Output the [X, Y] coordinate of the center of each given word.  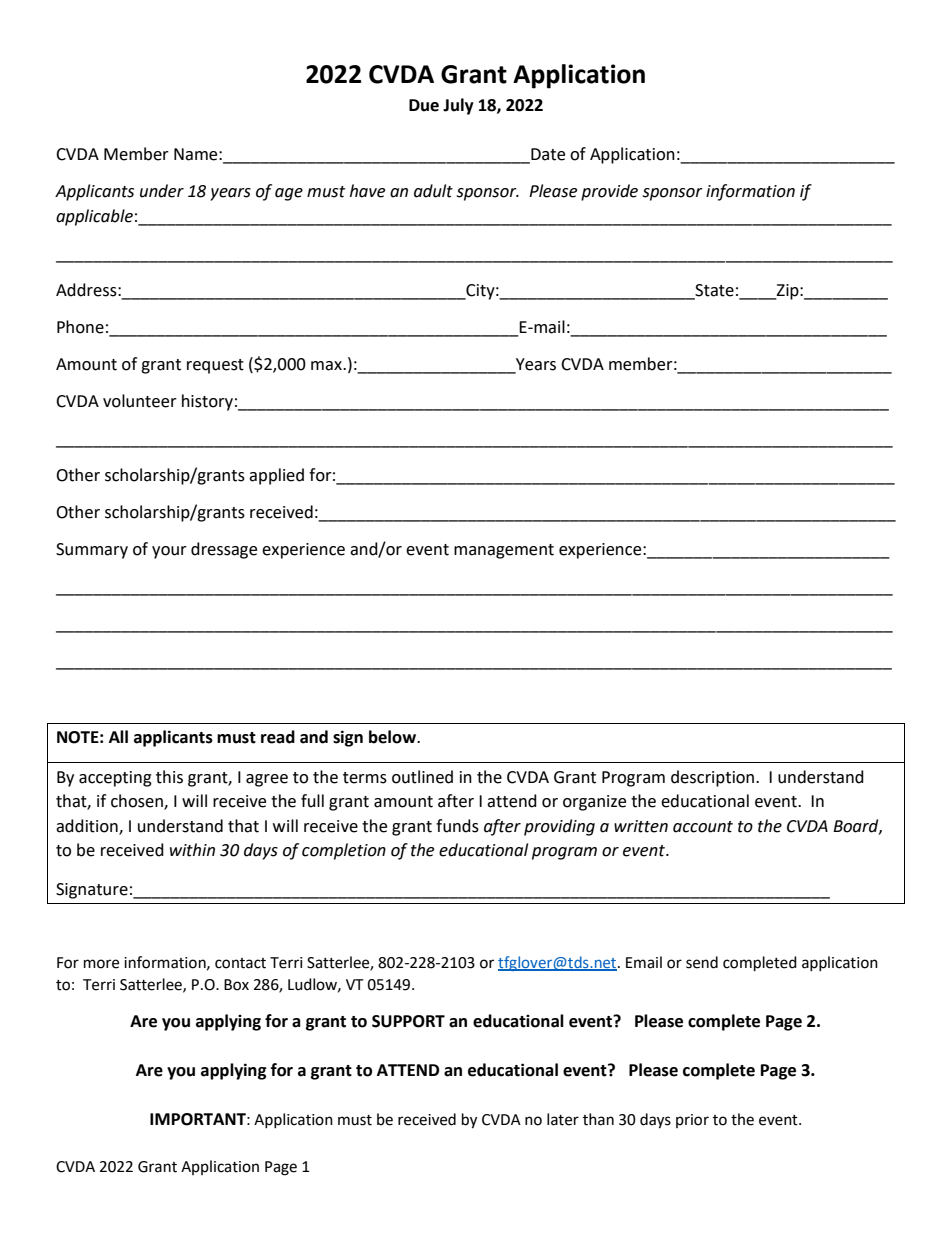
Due [424, 105]
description [714, 778]
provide [609, 192]
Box [236, 985]
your [169, 552]
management [504, 551]
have [367, 191]
